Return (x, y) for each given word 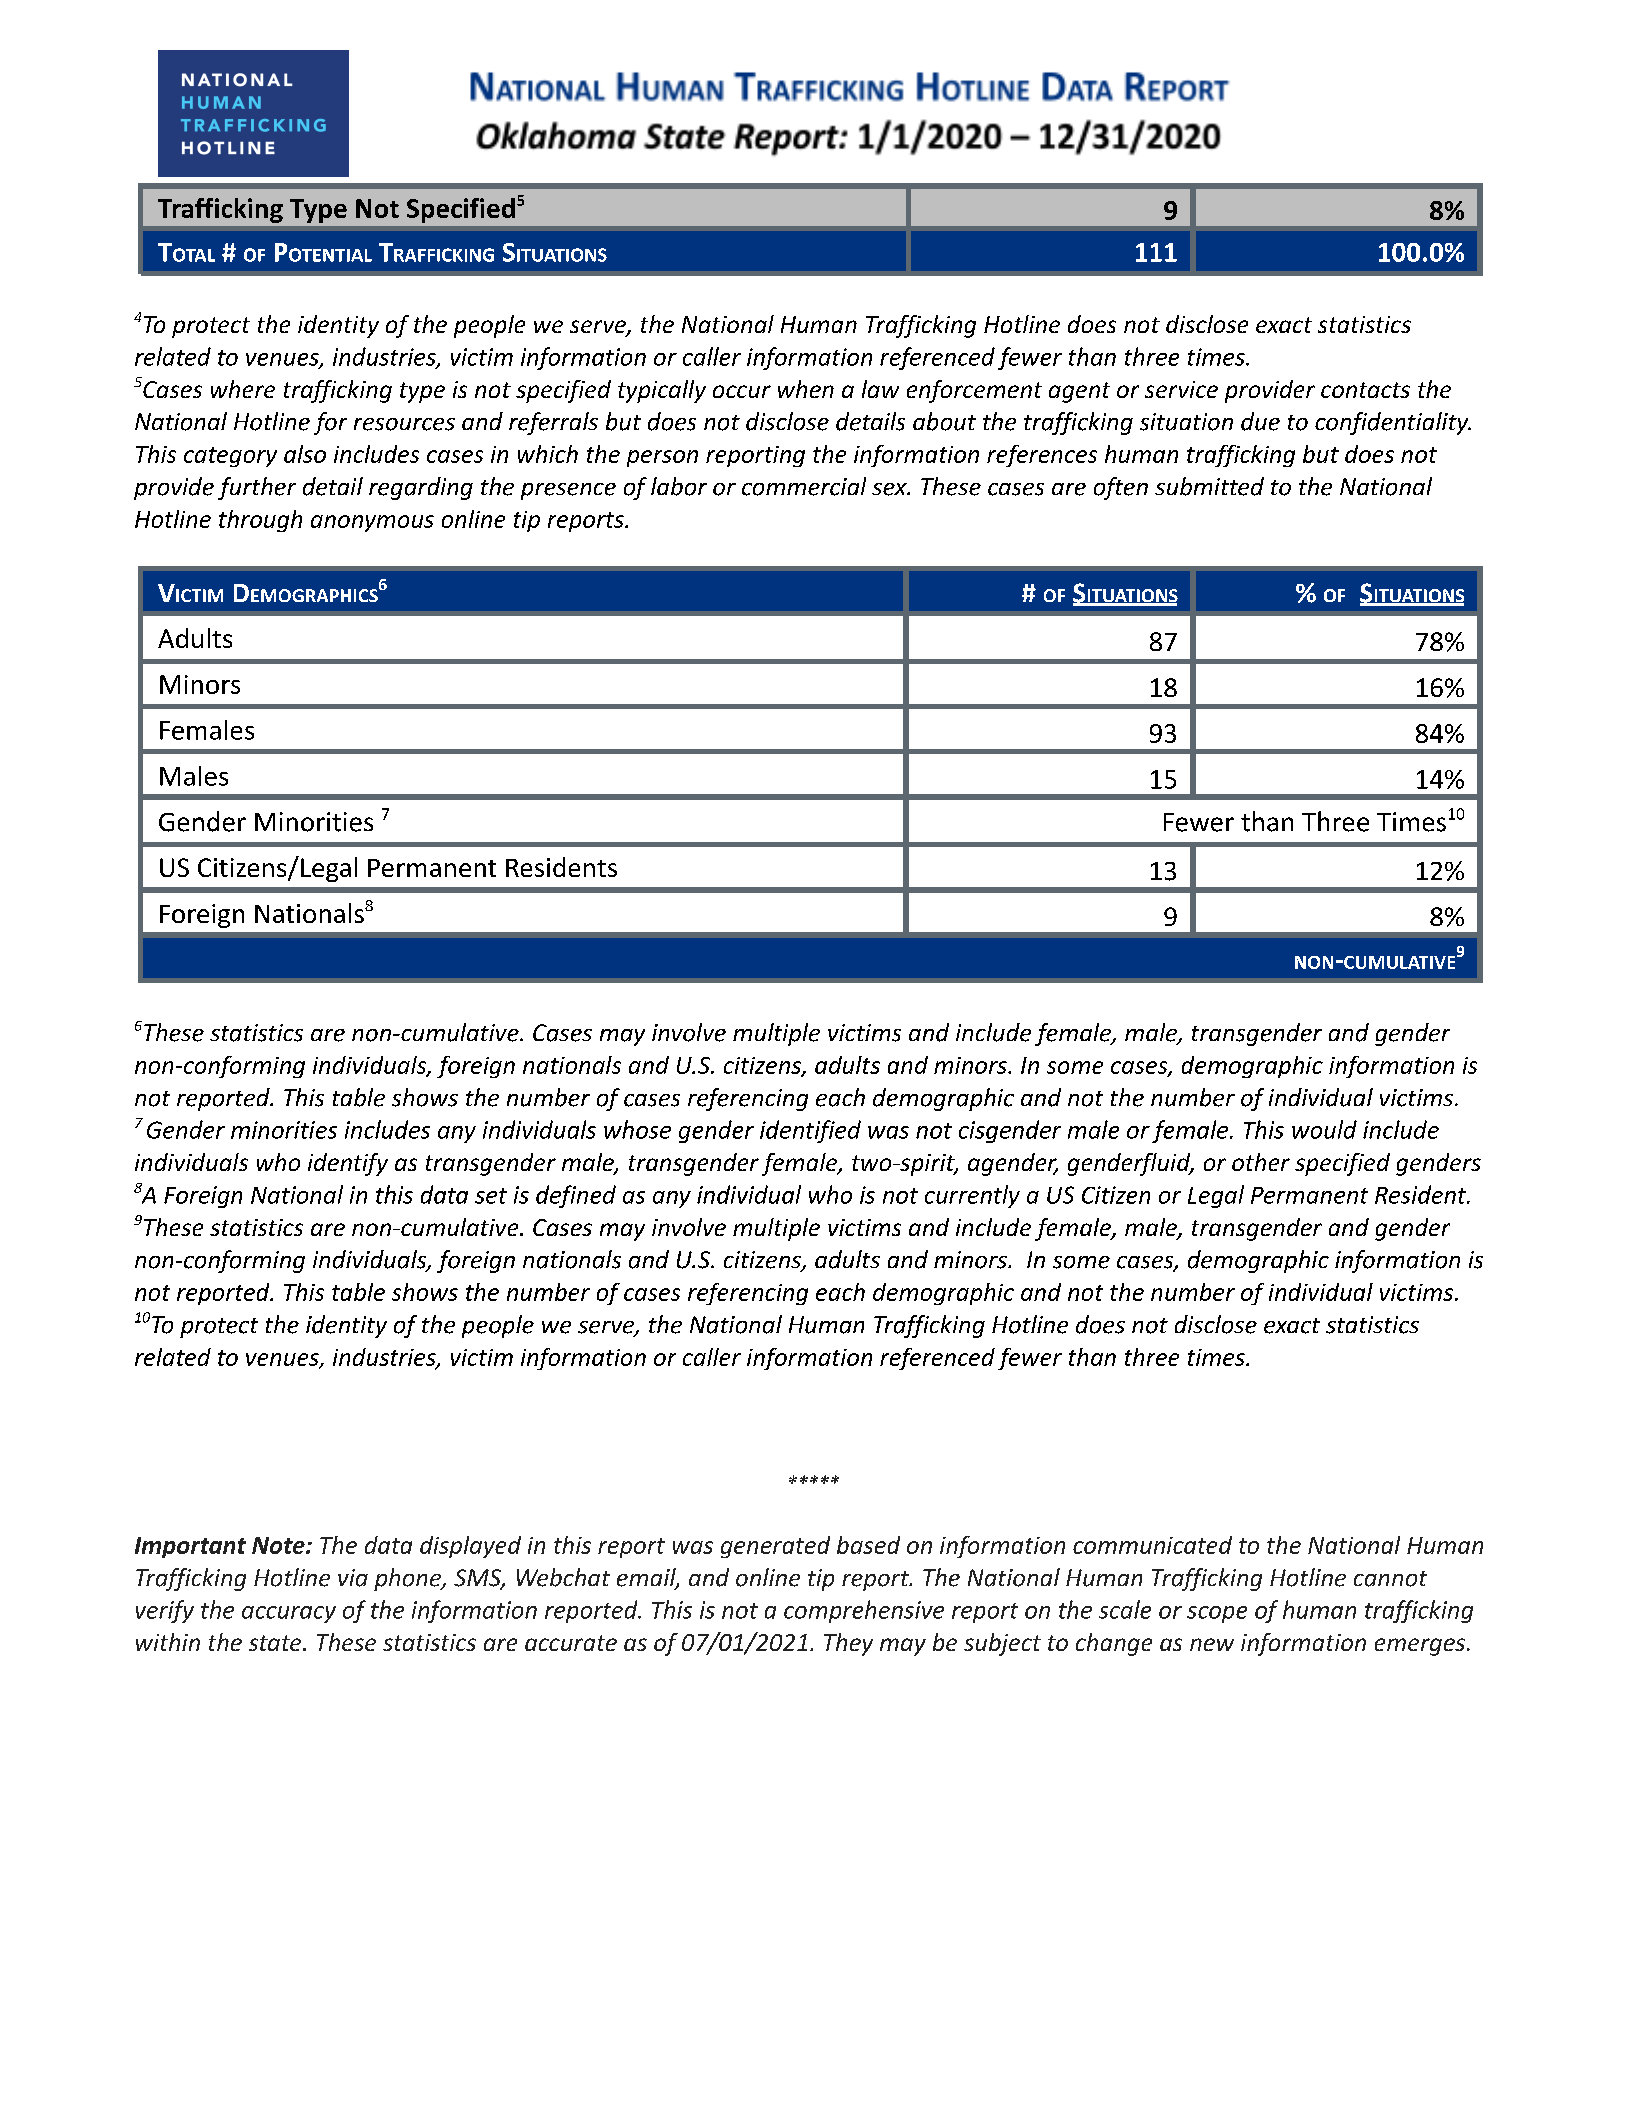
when (806, 389)
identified (810, 1131)
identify (348, 1164)
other (1261, 1162)
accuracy (289, 1614)
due (1260, 421)
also (305, 454)
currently (972, 1196)
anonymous (372, 523)
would (1324, 1129)
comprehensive (864, 1611)
